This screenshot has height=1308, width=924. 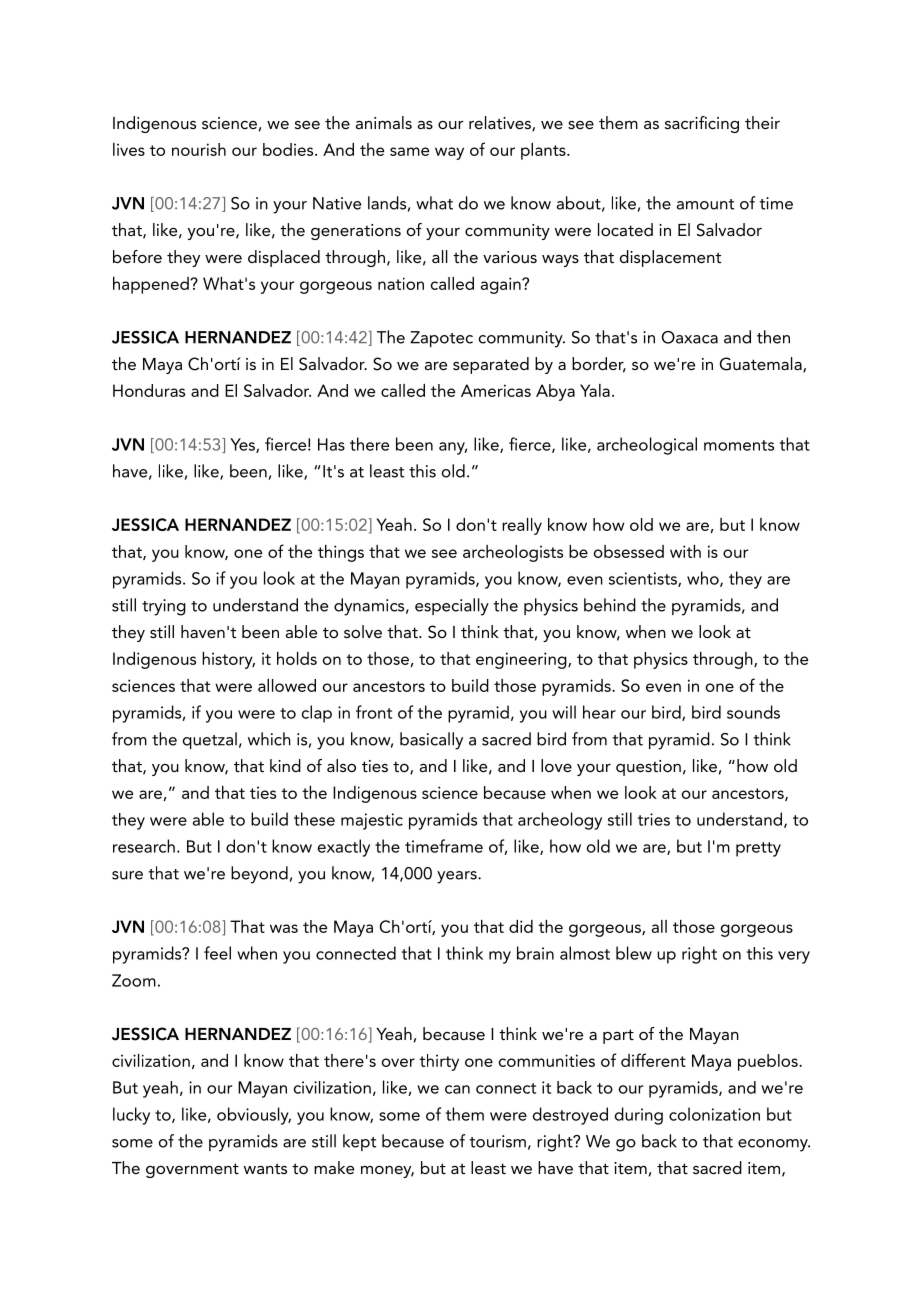 What do you see at coordinates (409, 151) in the screenshot?
I see `same` at bounding box center [409, 151].
